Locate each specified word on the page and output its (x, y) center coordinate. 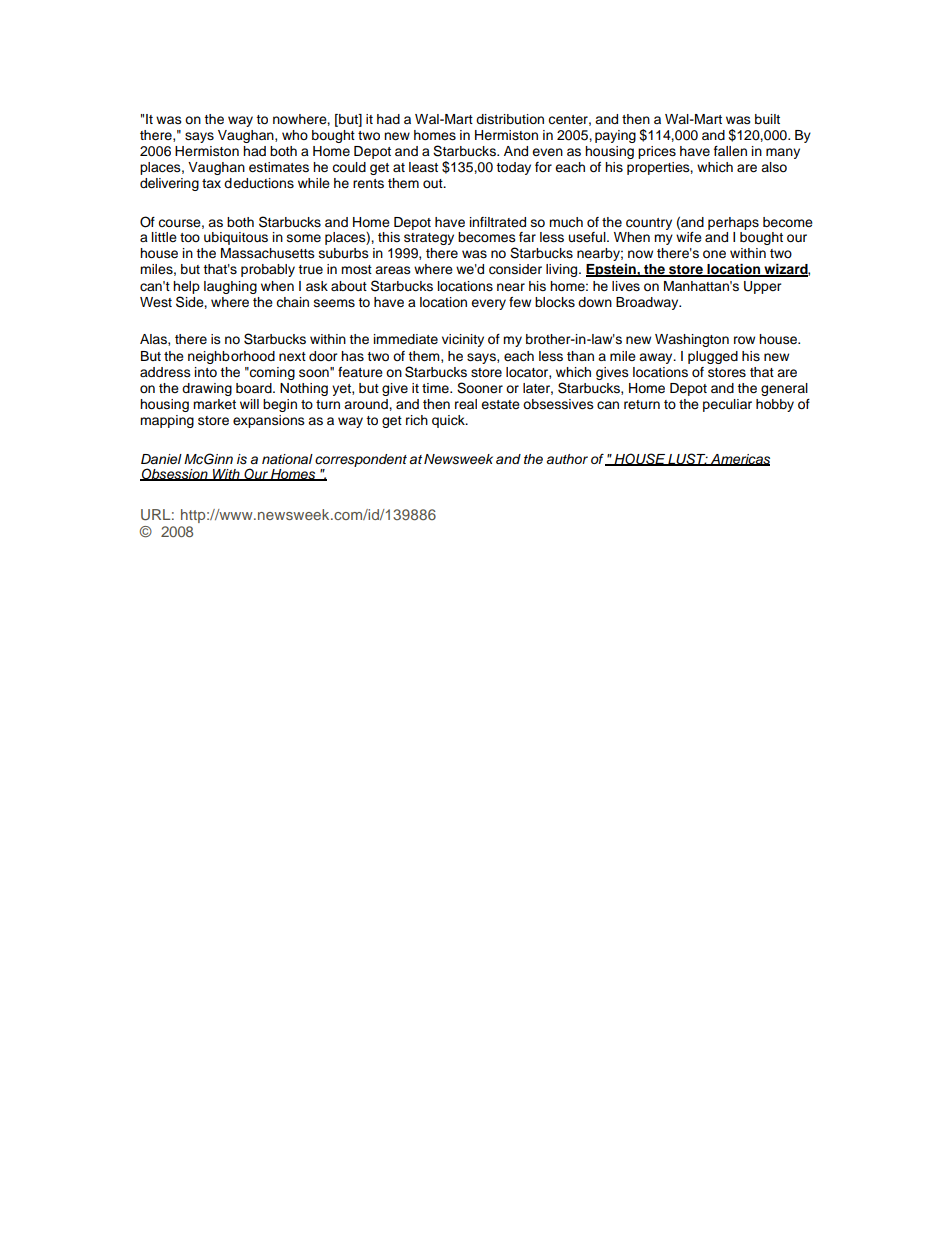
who (295, 135)
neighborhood (231, 357)
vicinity (463, 340)
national (287, 459)
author (567, 459)
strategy (429, 239)
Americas (739, 460)
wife (689, 235)
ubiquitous (236, 238)
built (767, 119)
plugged (713, 357)
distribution (510, 119)
